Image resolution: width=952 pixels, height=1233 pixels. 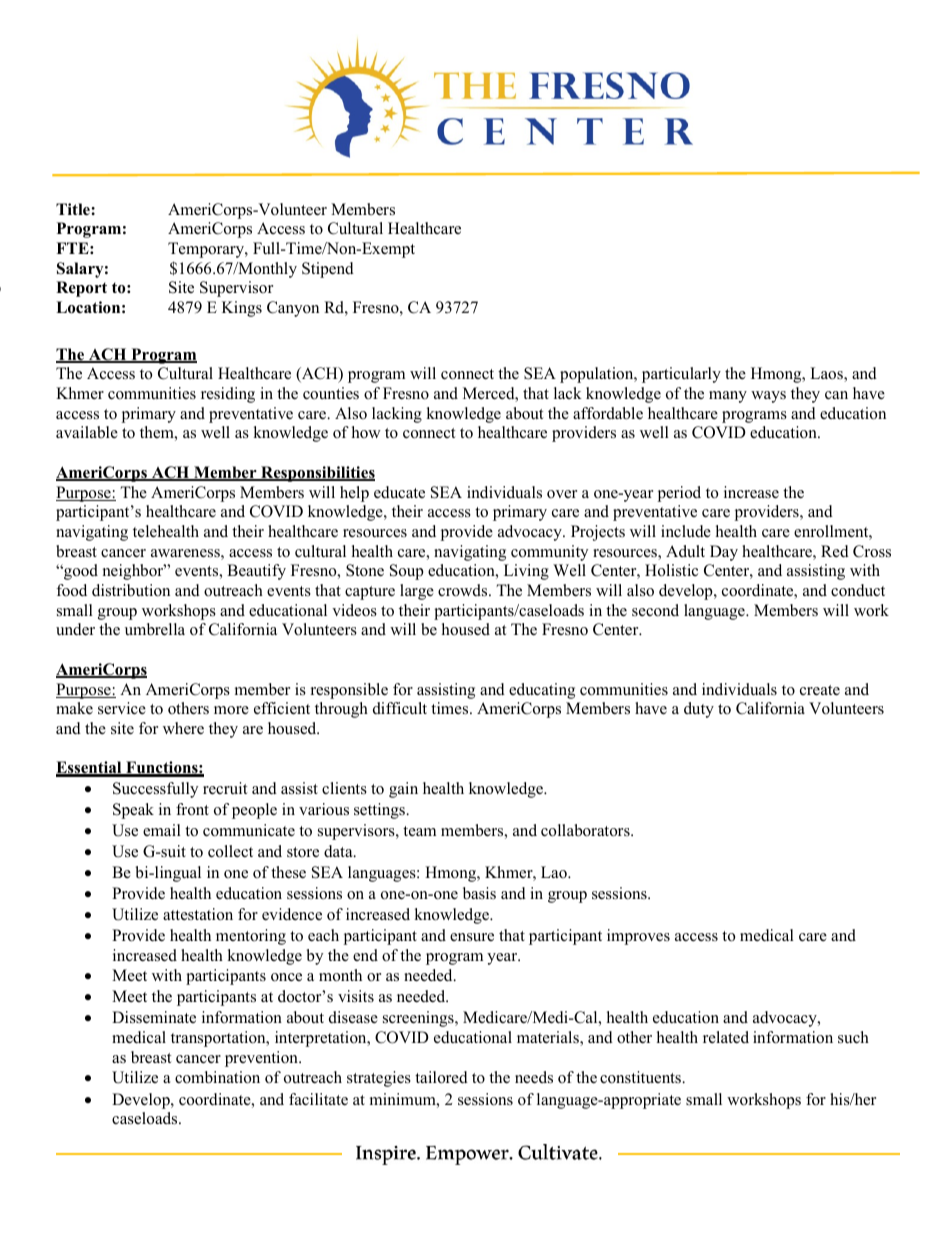 What do you see at coordinates (366, 432) in the screenshot?
I see `how` at bounding box center [366, 432].
